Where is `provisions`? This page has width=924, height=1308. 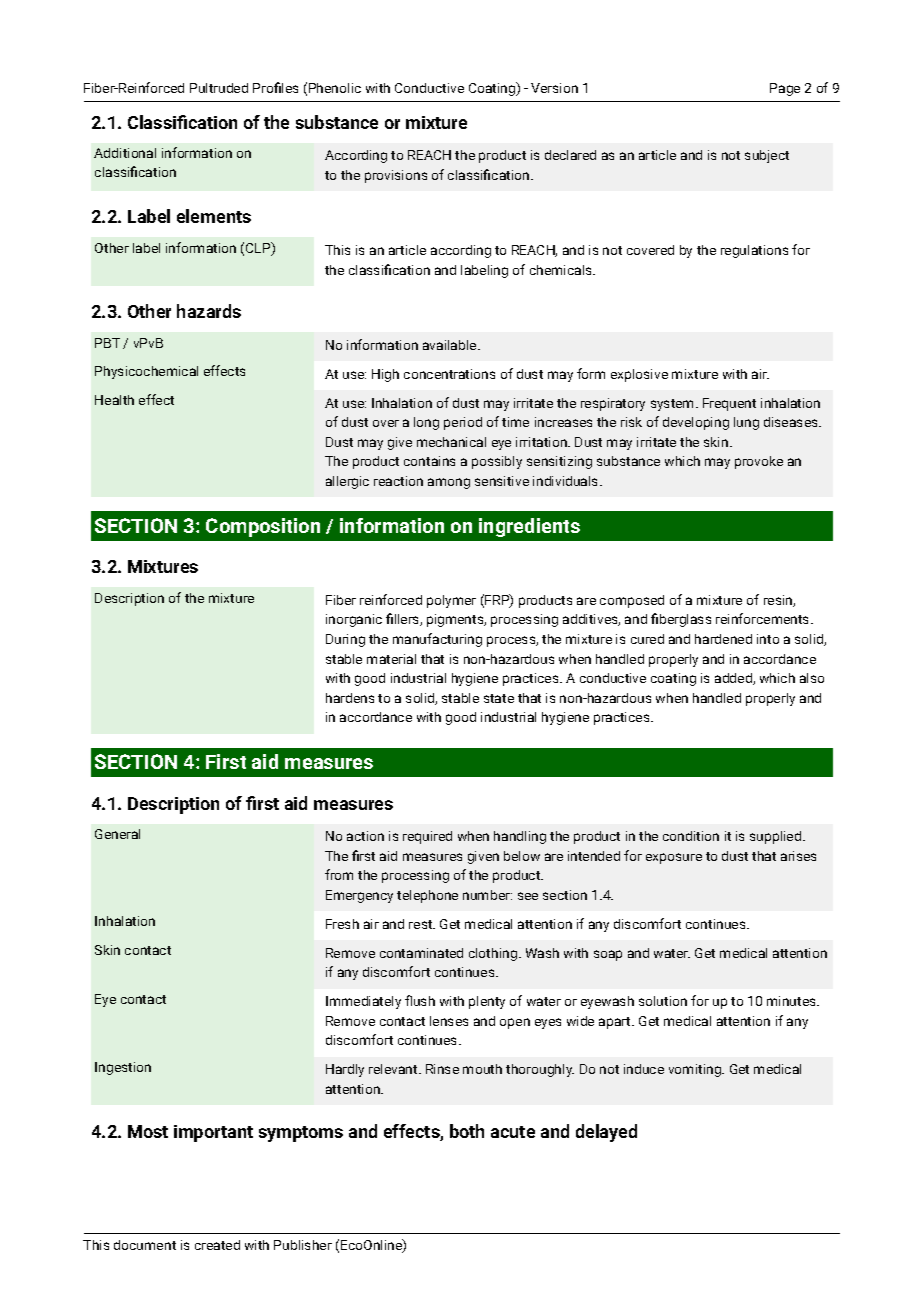
provisions is located at coordinates (396, 176).
